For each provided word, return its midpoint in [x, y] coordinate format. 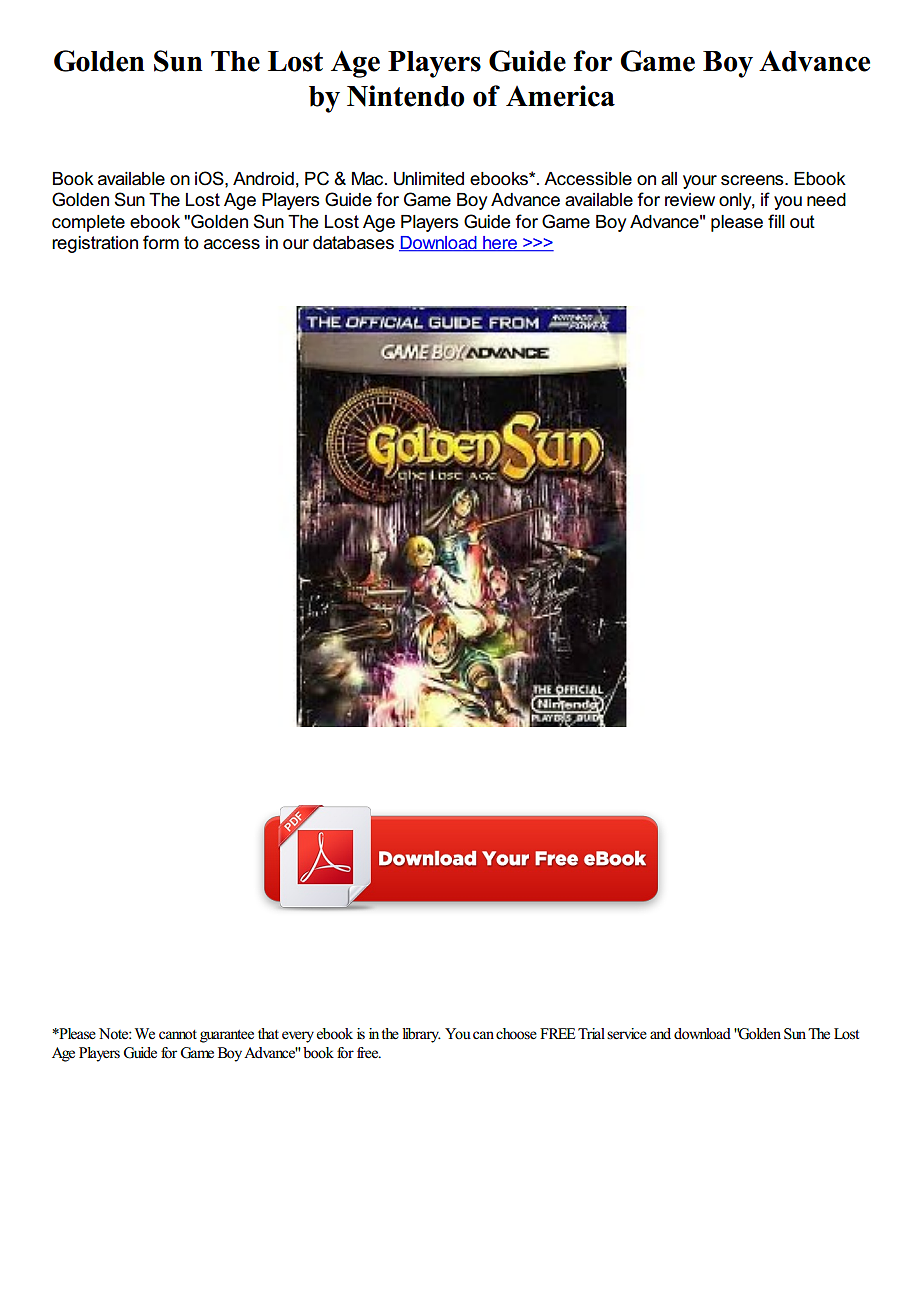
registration [95, 244]
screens [753, 180]
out [802, 222]
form [161, 242]
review [690, 200]
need [826, 200]
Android [263, 179]
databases [353, 243]
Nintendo [405, 96]
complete [88, 223]
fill [776, 221]
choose [516, 1034]
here [500, 244]
